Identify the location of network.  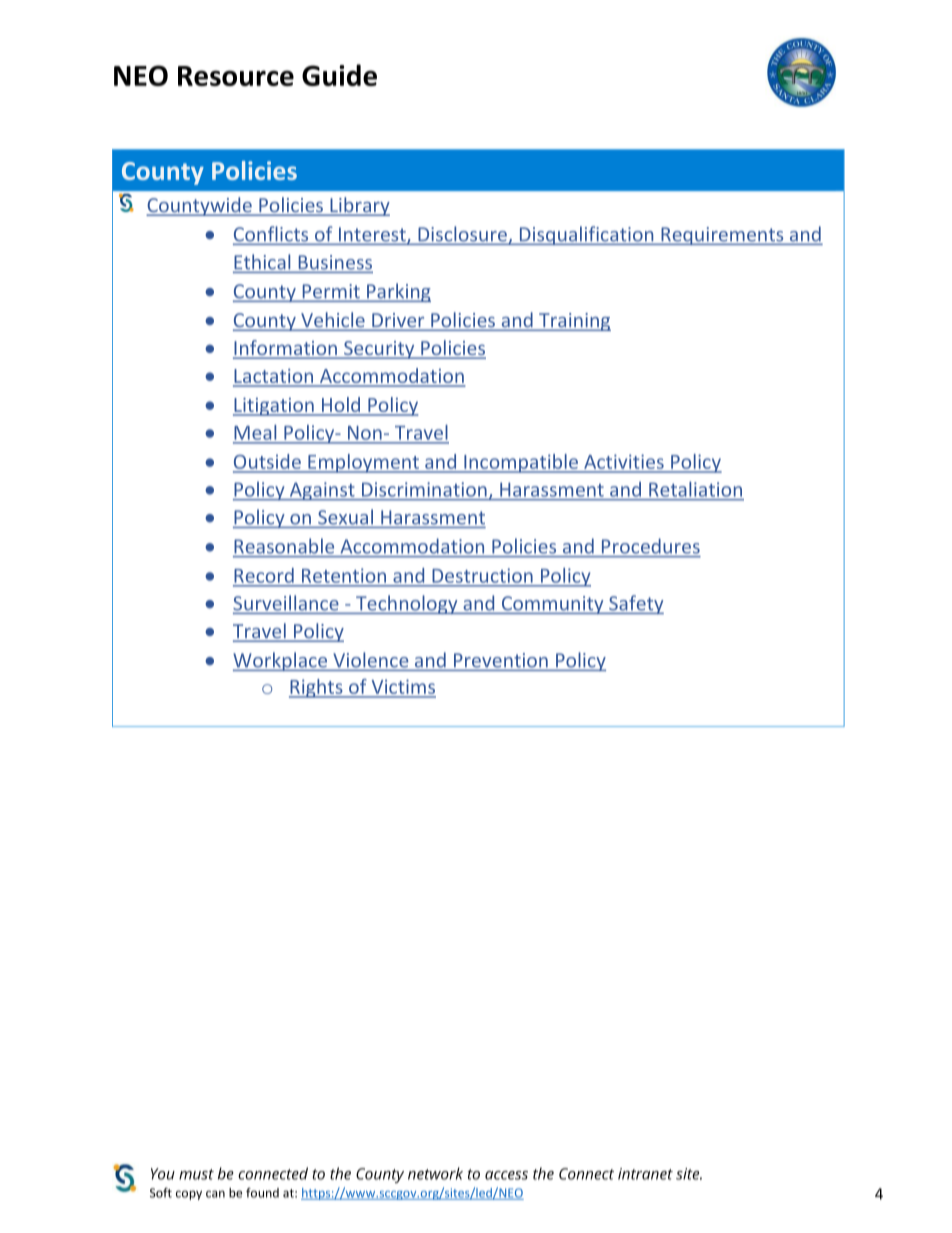
(435, 1173).
